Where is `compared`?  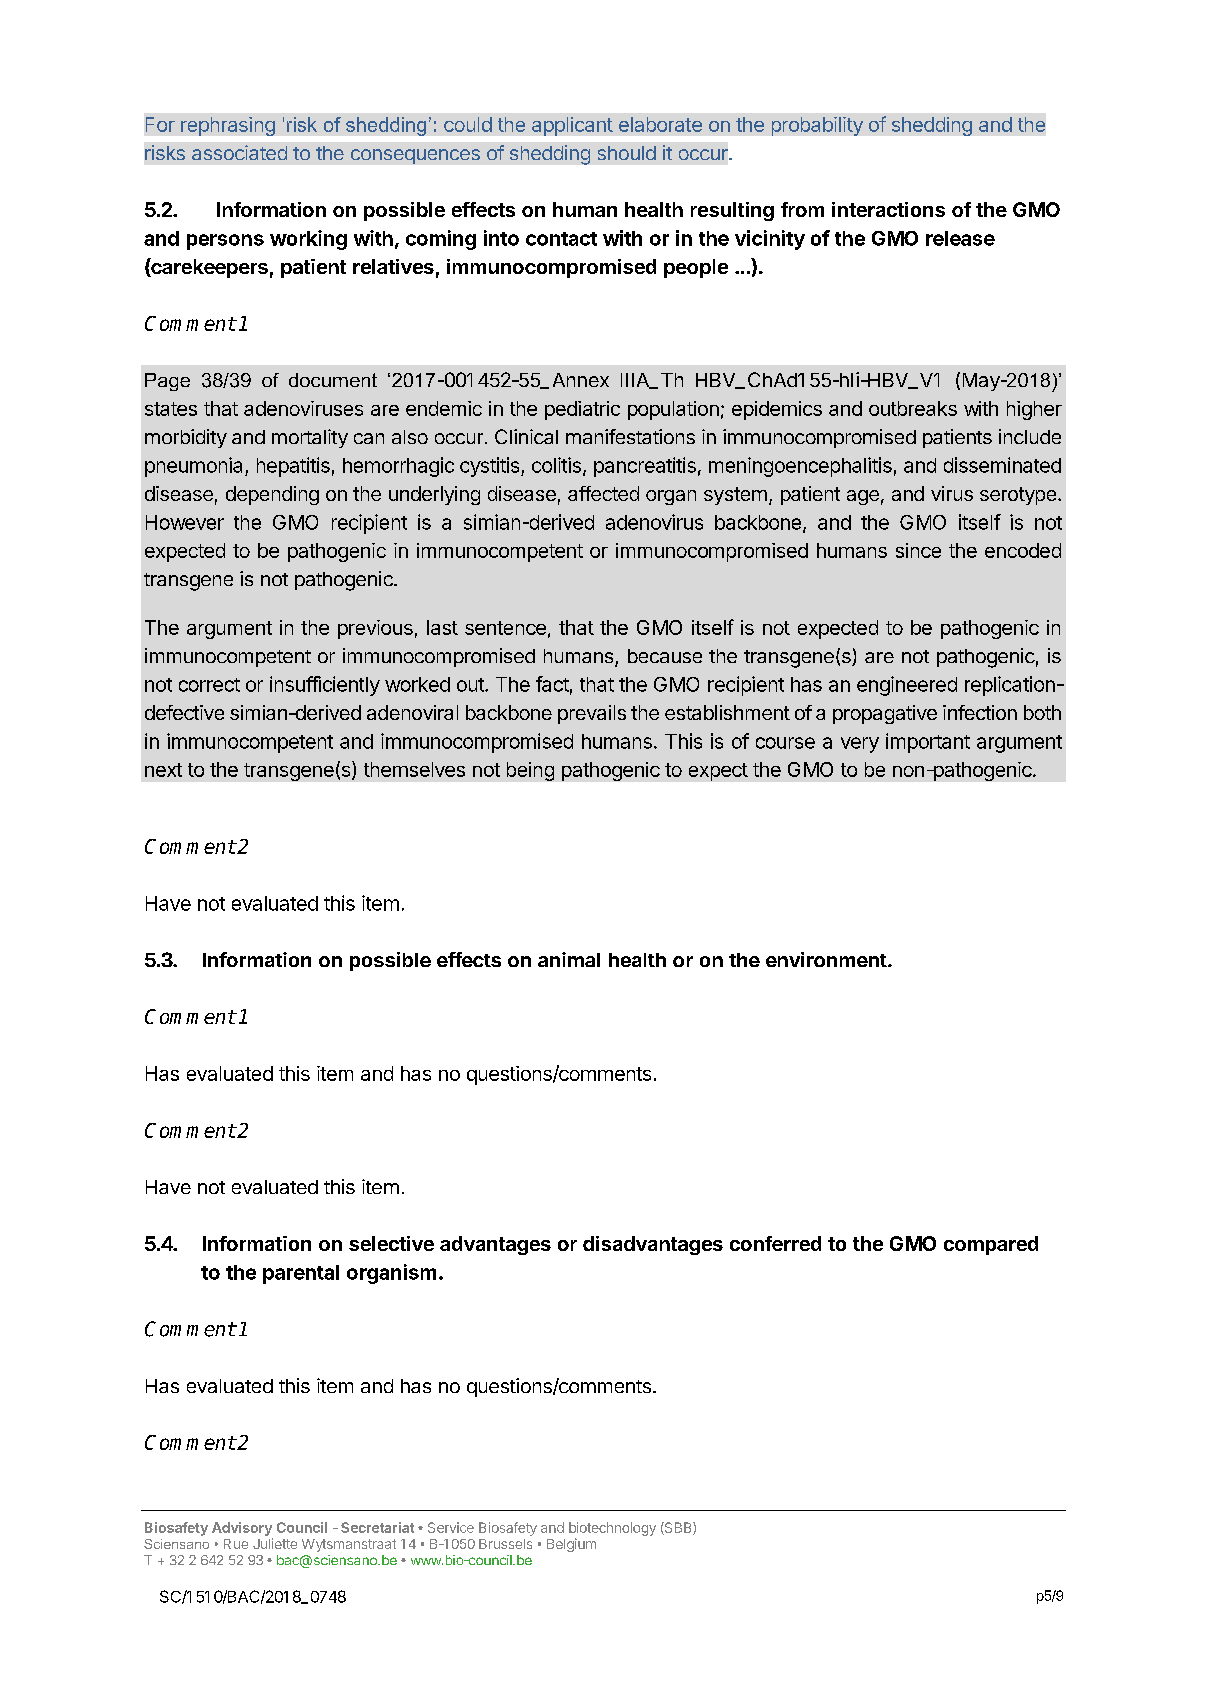
compared is located at coordinates (991, 1245).
